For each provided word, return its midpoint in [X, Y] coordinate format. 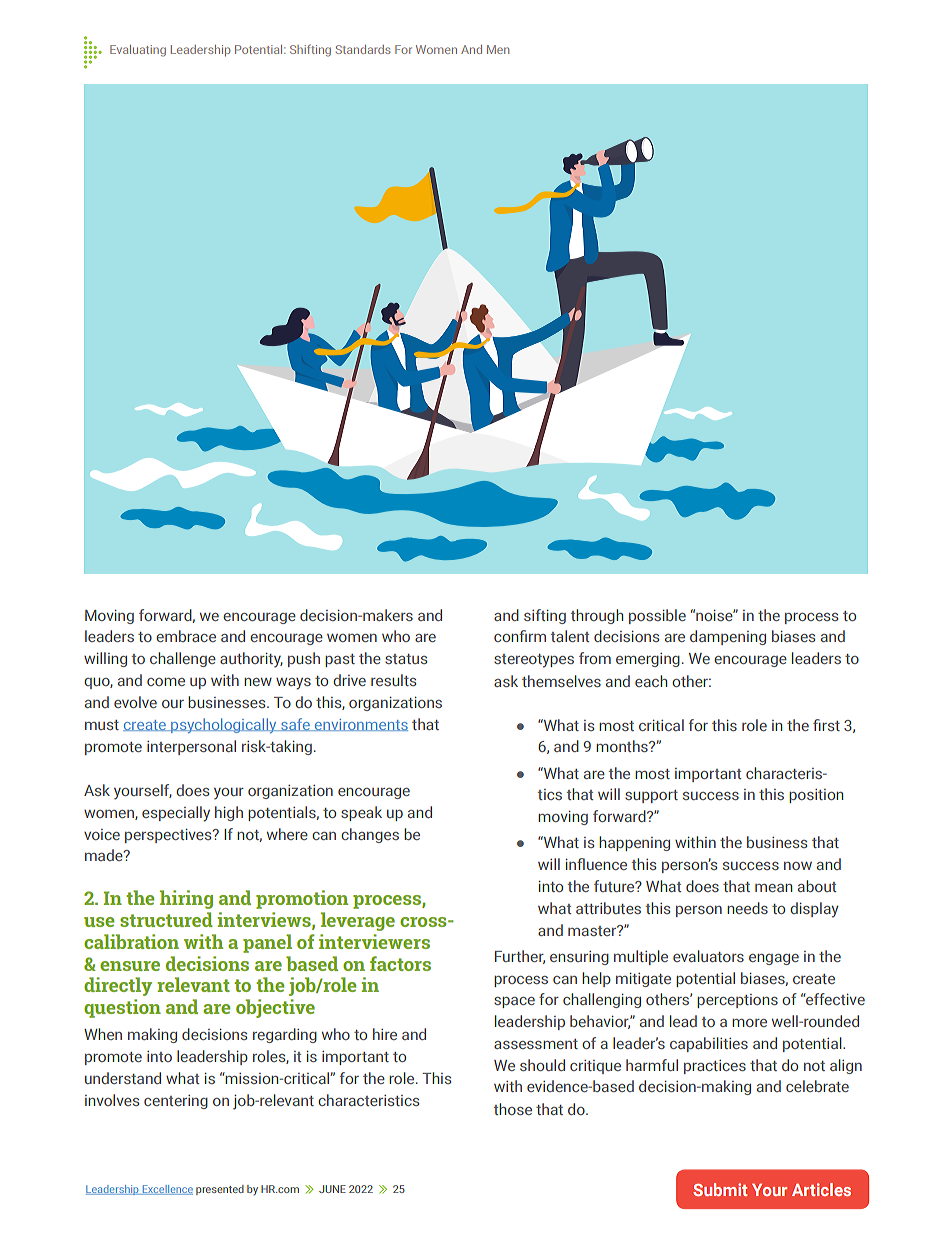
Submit [720, 1189]
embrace [186, 636]
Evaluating [138, 51]
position [816, 796]
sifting [545, 616]
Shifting [310, 50]
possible [657, 616]
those [513, 1109]
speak [361, 813]
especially [176, 814]
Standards [363, 49]
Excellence [166, 1190]
